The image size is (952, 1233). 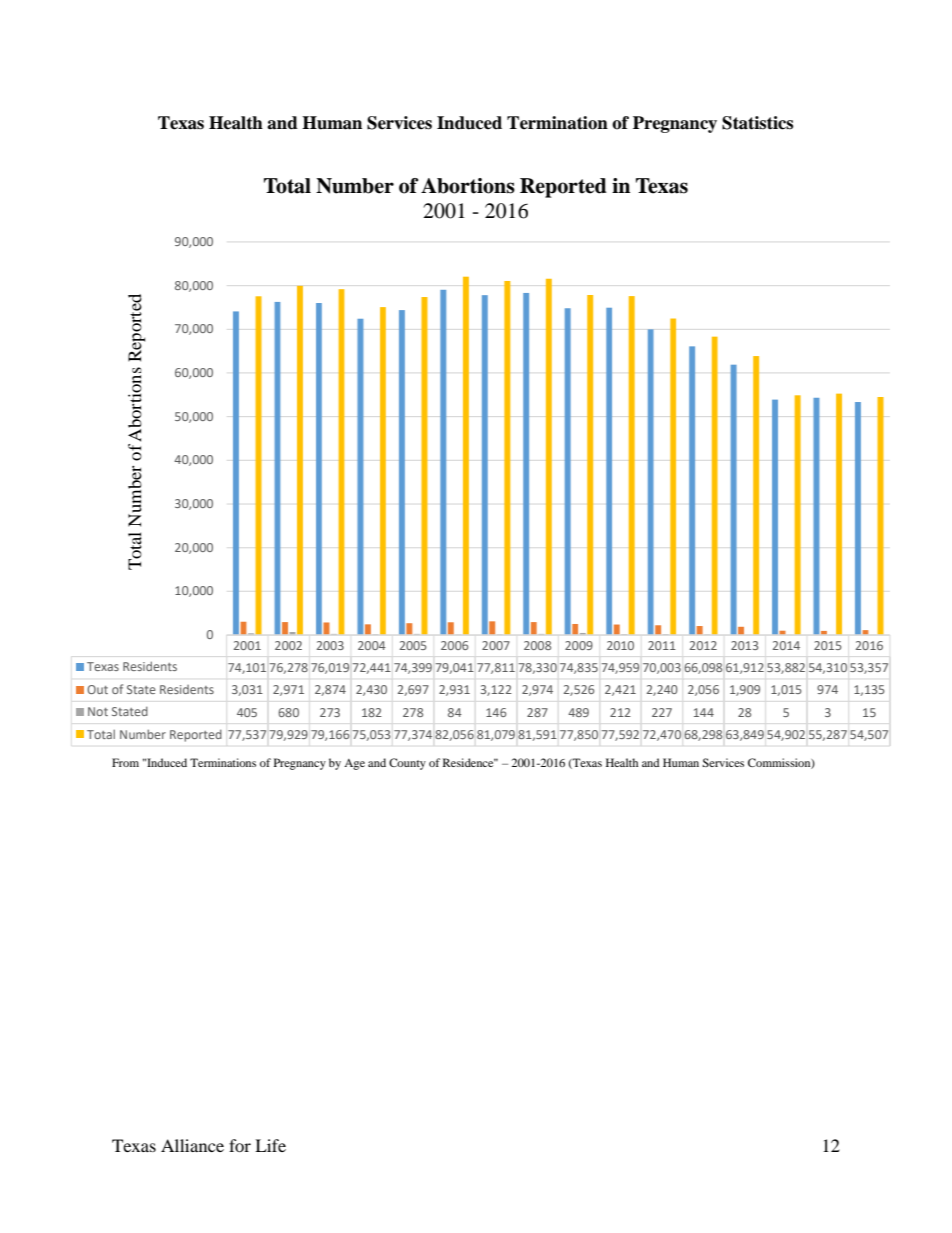 What do you see at coordinates (192, 1145) in the image?
I see `Alliance` at bounding box center [192, 1145].
